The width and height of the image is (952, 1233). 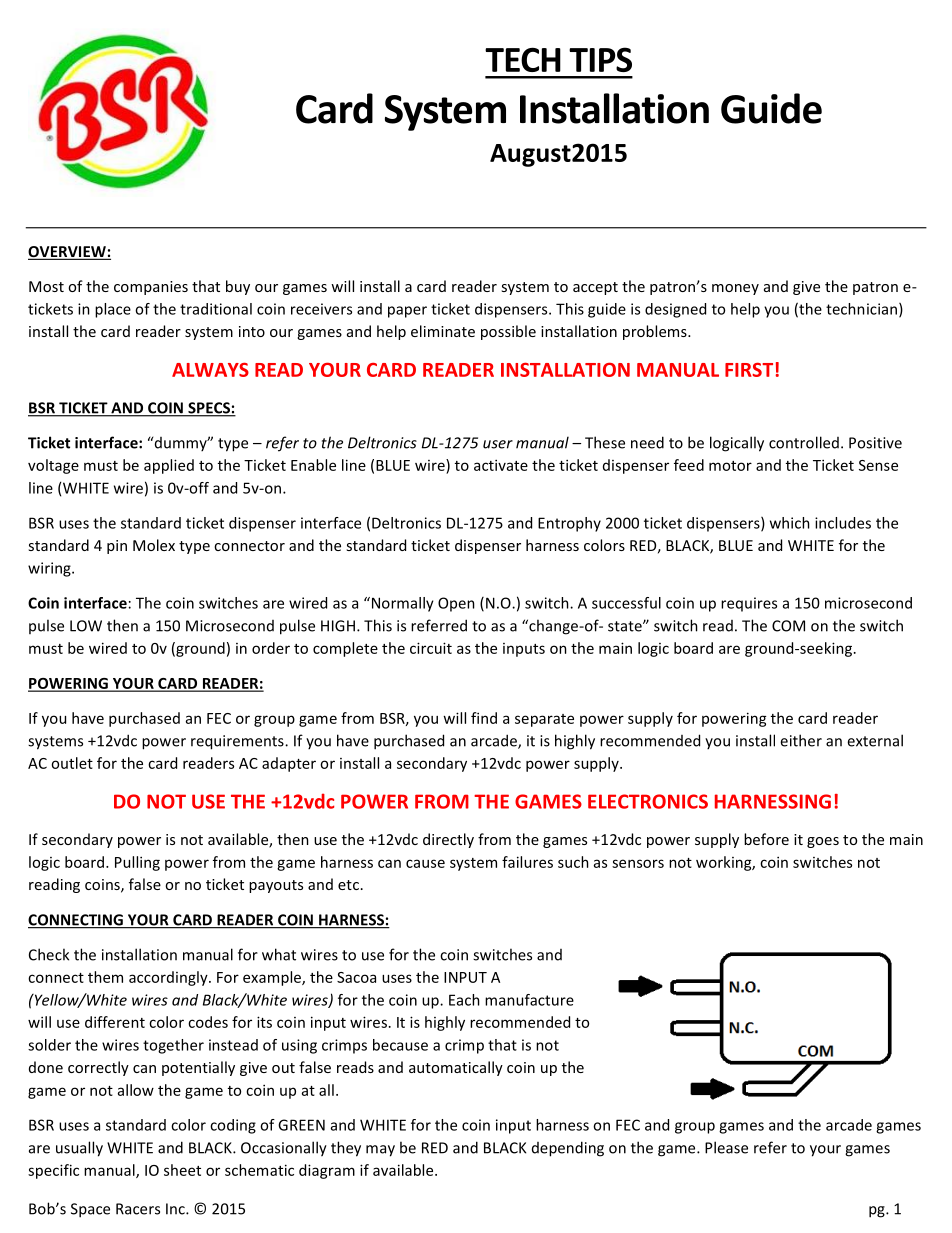 What do you see at coordinates (501, 465) in the image?
I see `activate` at bounding box center [501, 465].
